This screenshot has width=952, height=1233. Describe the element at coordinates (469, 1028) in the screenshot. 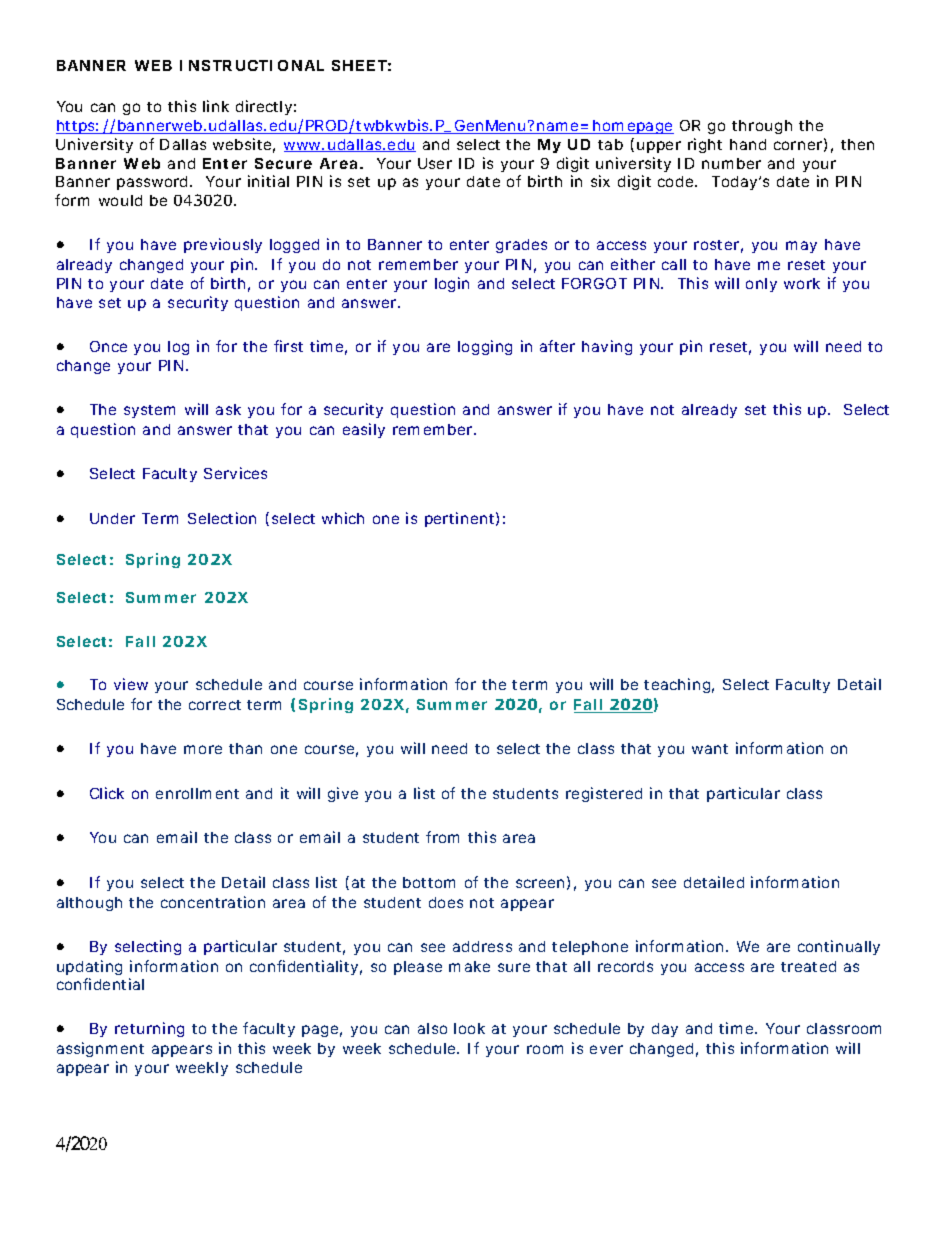

I see `look` at that location.
